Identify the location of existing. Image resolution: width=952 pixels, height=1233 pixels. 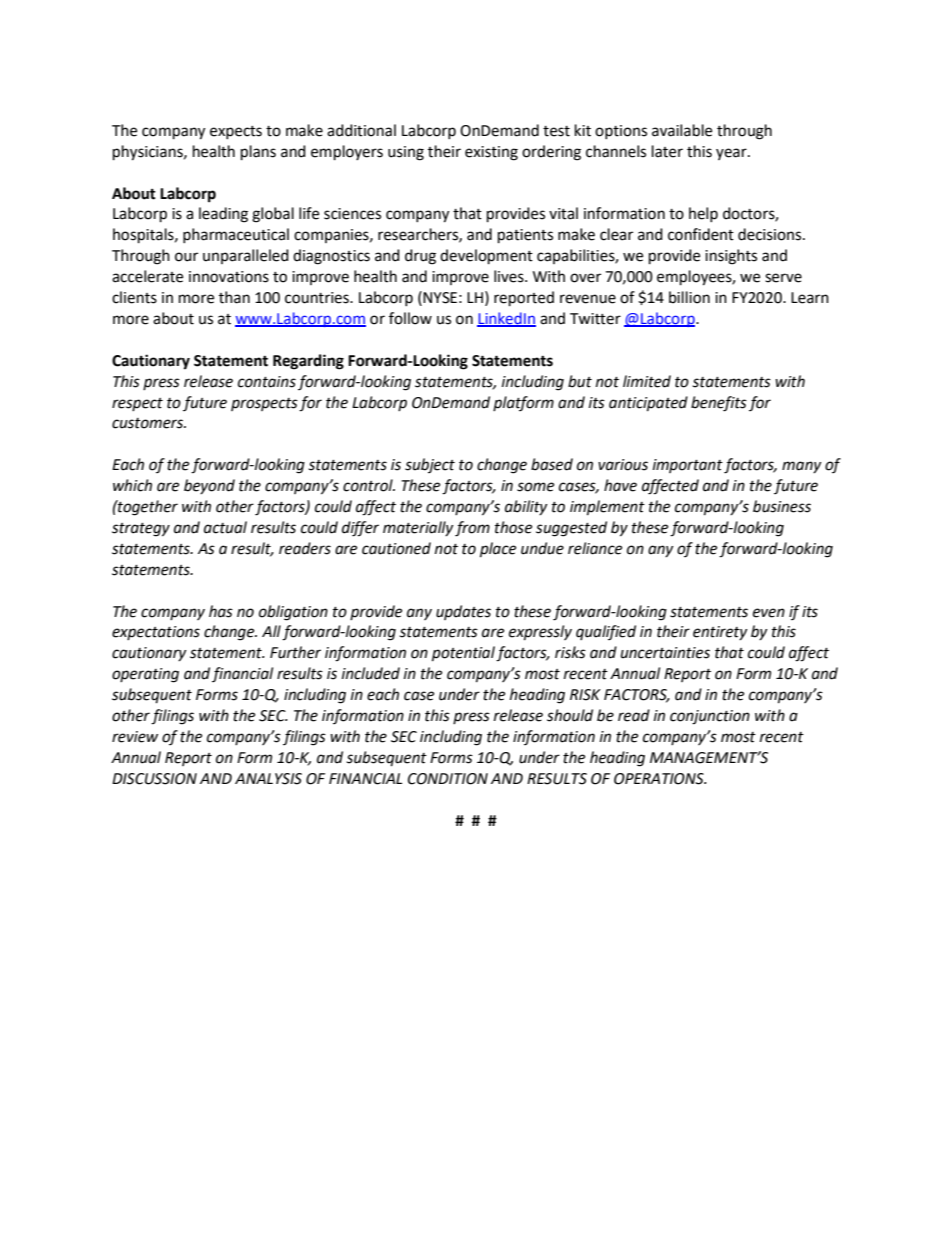
(491, 153).
